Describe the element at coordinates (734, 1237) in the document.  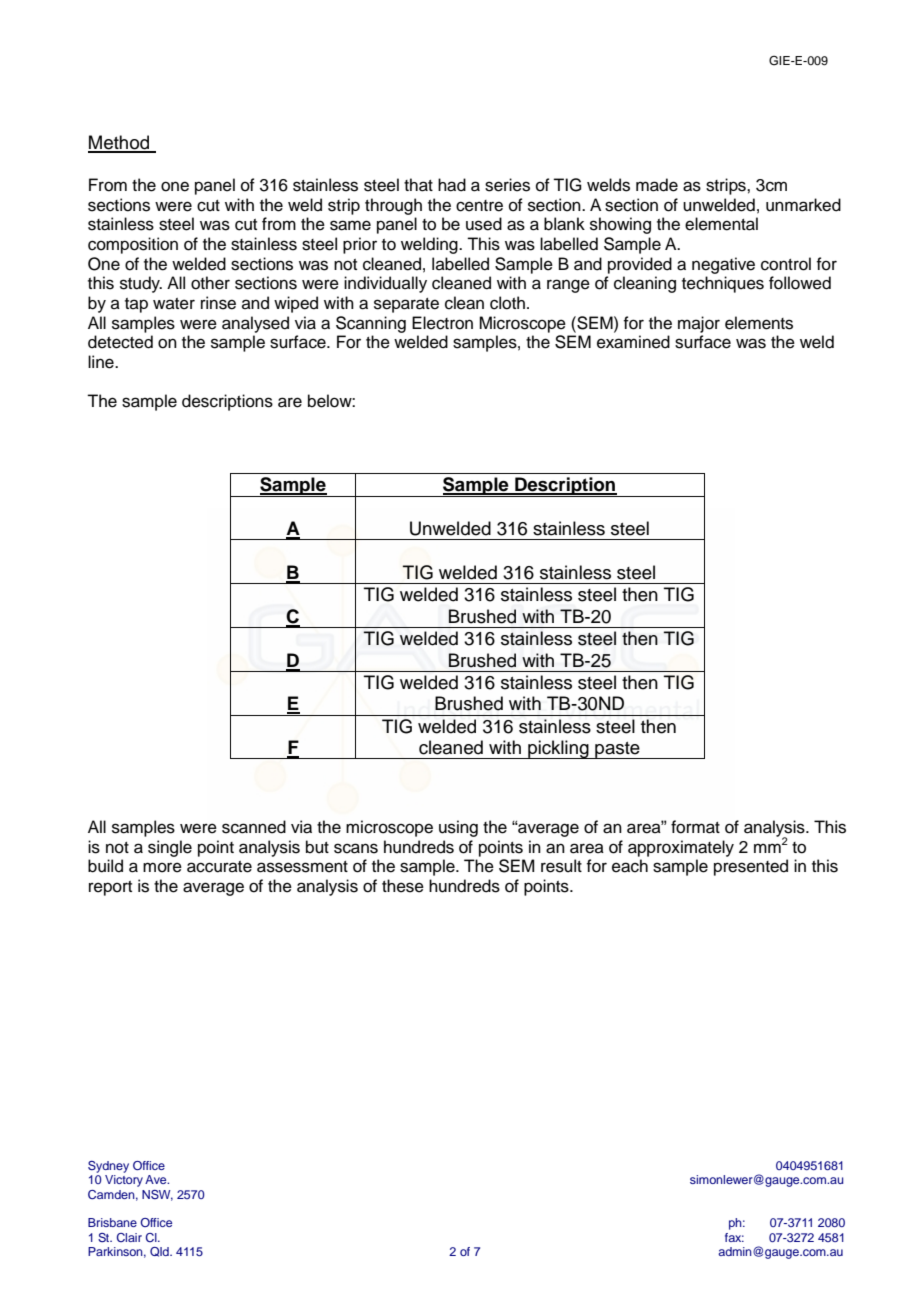
I see `fax` at that location.
